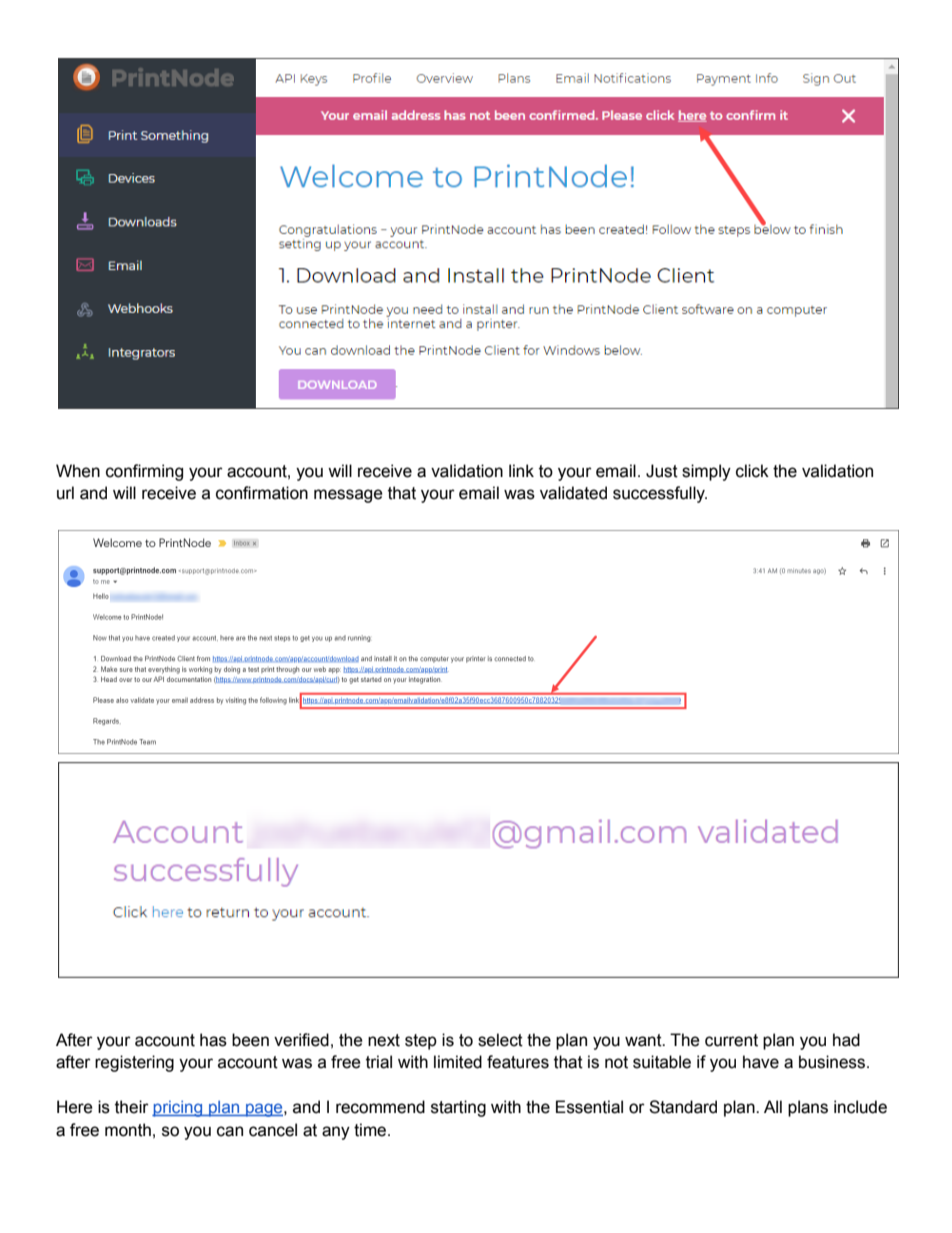  Describe the element at coordinates (500, 1040) in the document. I see `select` at that location.
